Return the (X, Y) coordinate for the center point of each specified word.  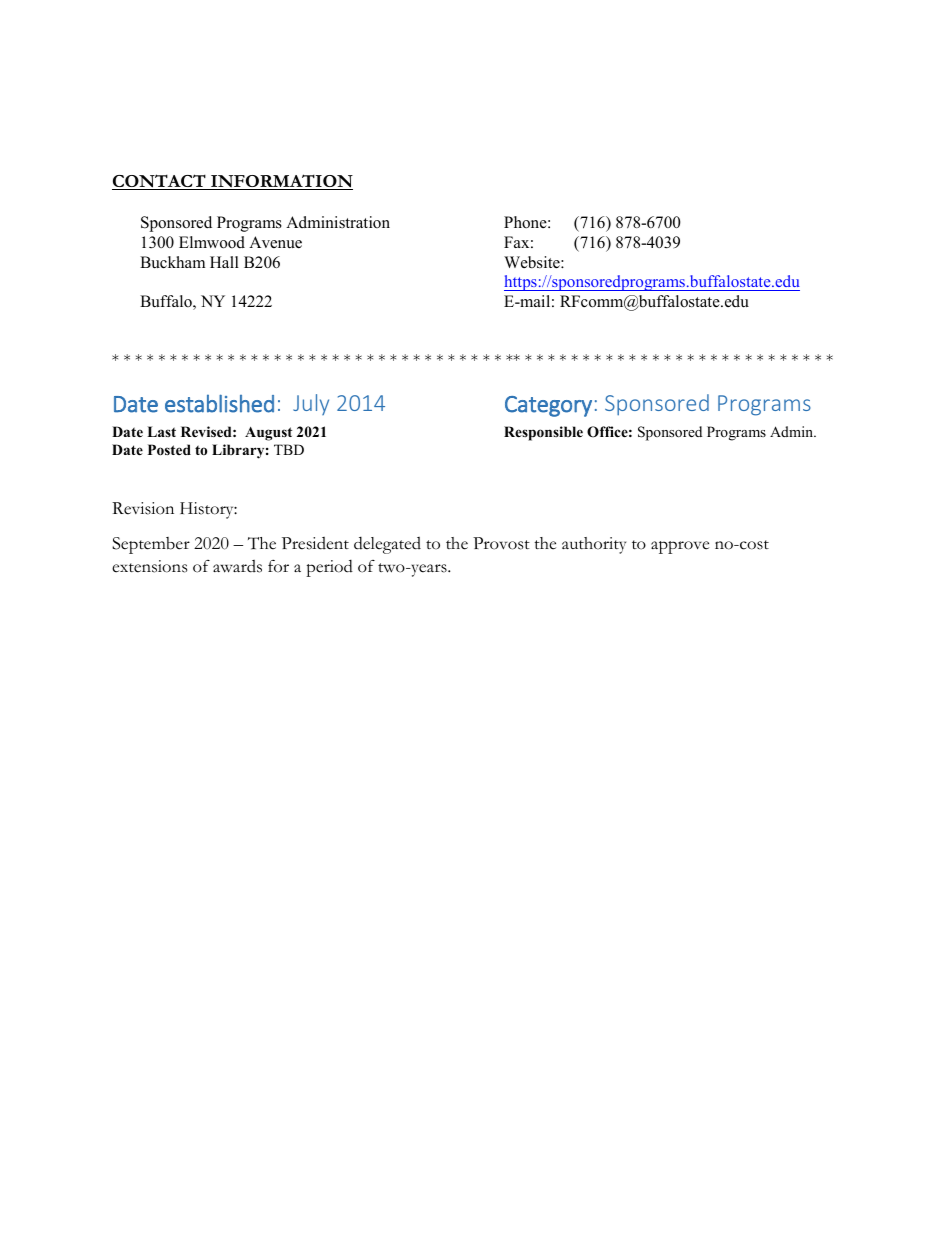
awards (237, 566)
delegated (387, 545)
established (219, 403)
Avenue (275, 242)
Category (548, 406)
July (311, 404)
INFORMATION (281, 182)
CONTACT (160, 182)
